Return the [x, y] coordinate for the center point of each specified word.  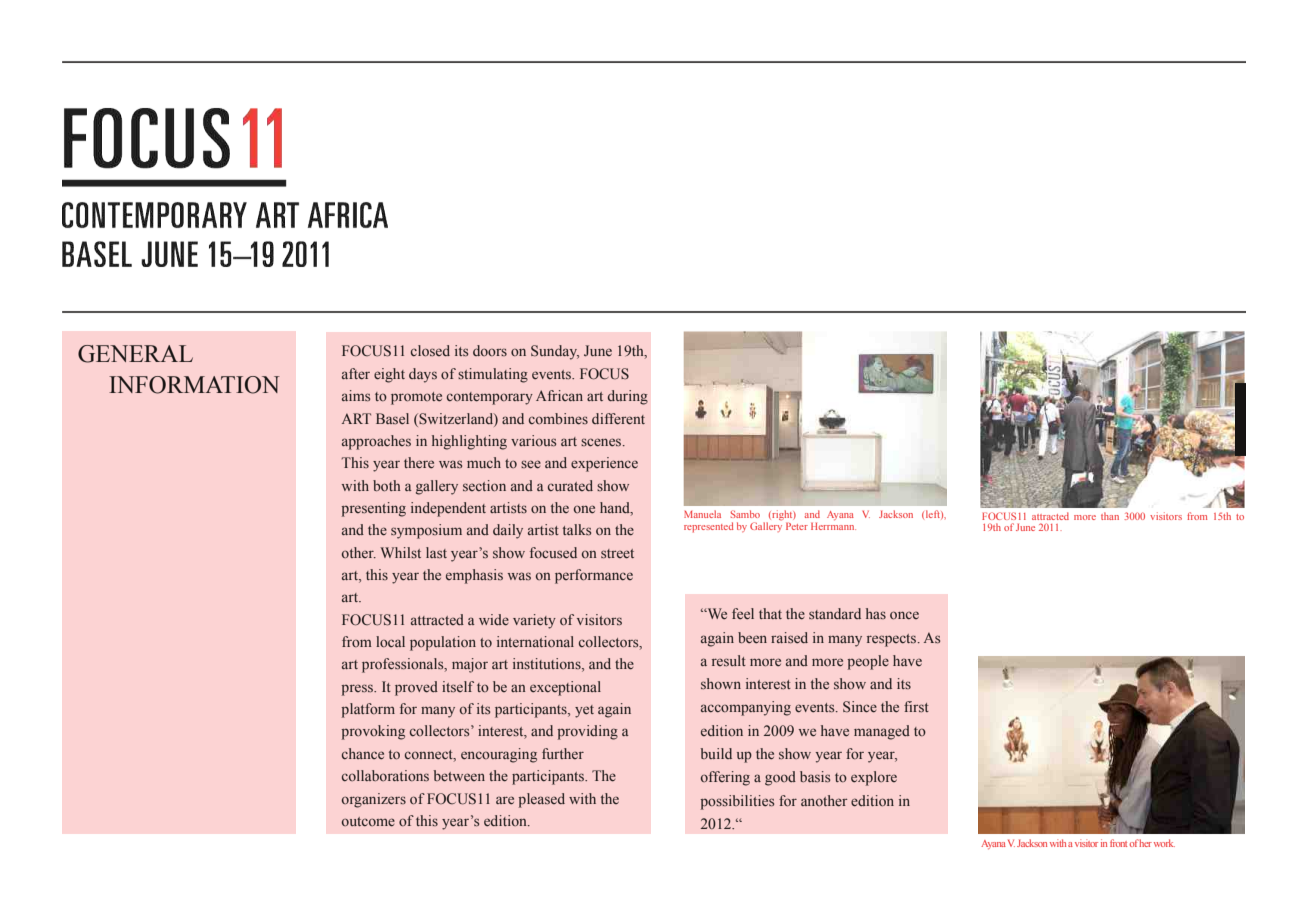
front [1118, 843]
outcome [368, 821]
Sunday [555, 352]
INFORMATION [194, 385]
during [628, 397]
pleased [541, 800]
